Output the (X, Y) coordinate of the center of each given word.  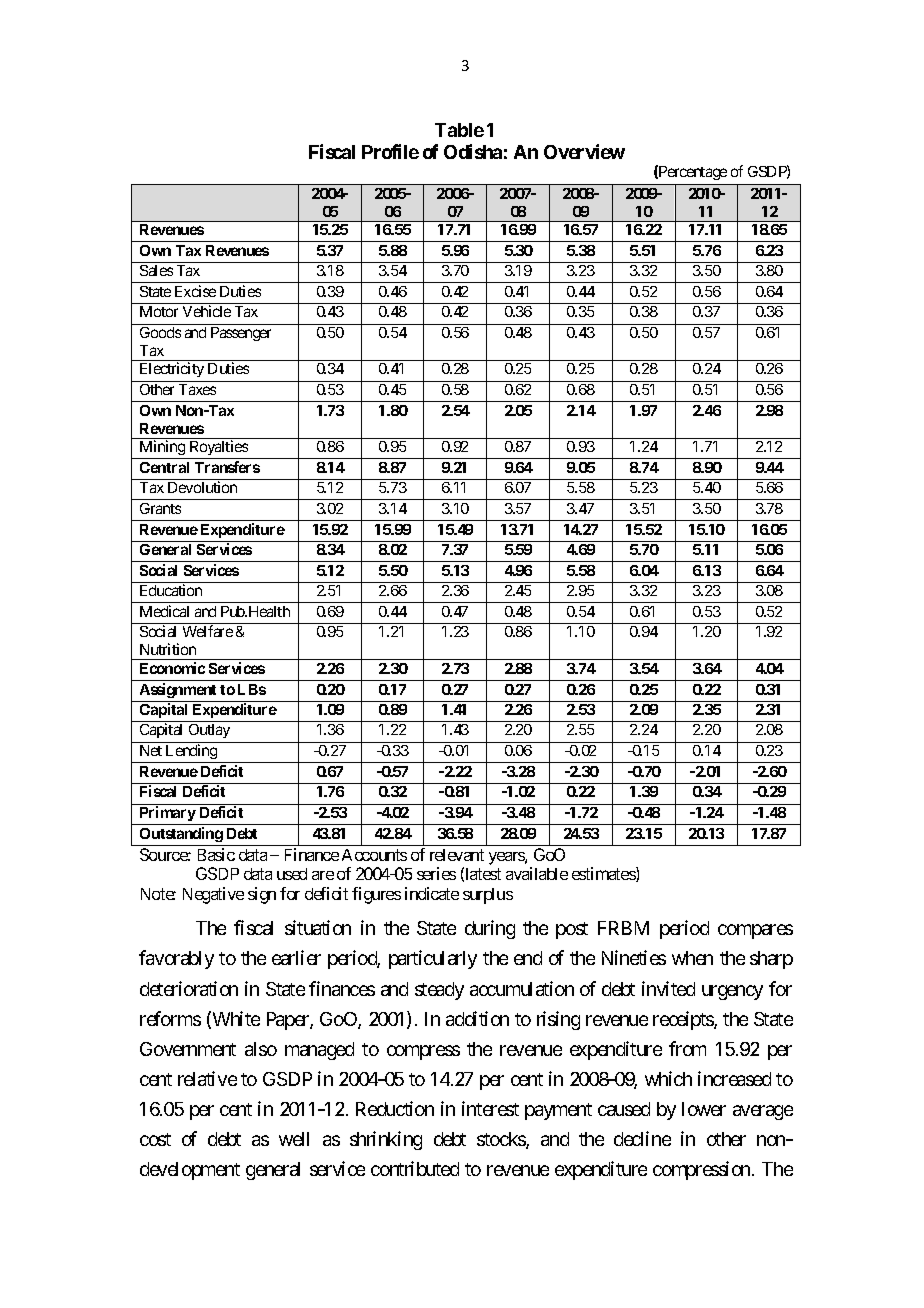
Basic (216, 854)
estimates (604, 874)
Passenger (241, 334)
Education (171, 590)
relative (207, 1078)
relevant (457, 855)
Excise (195, 291)
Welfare (208, 631)
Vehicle (207, 311)
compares (755, 932)
